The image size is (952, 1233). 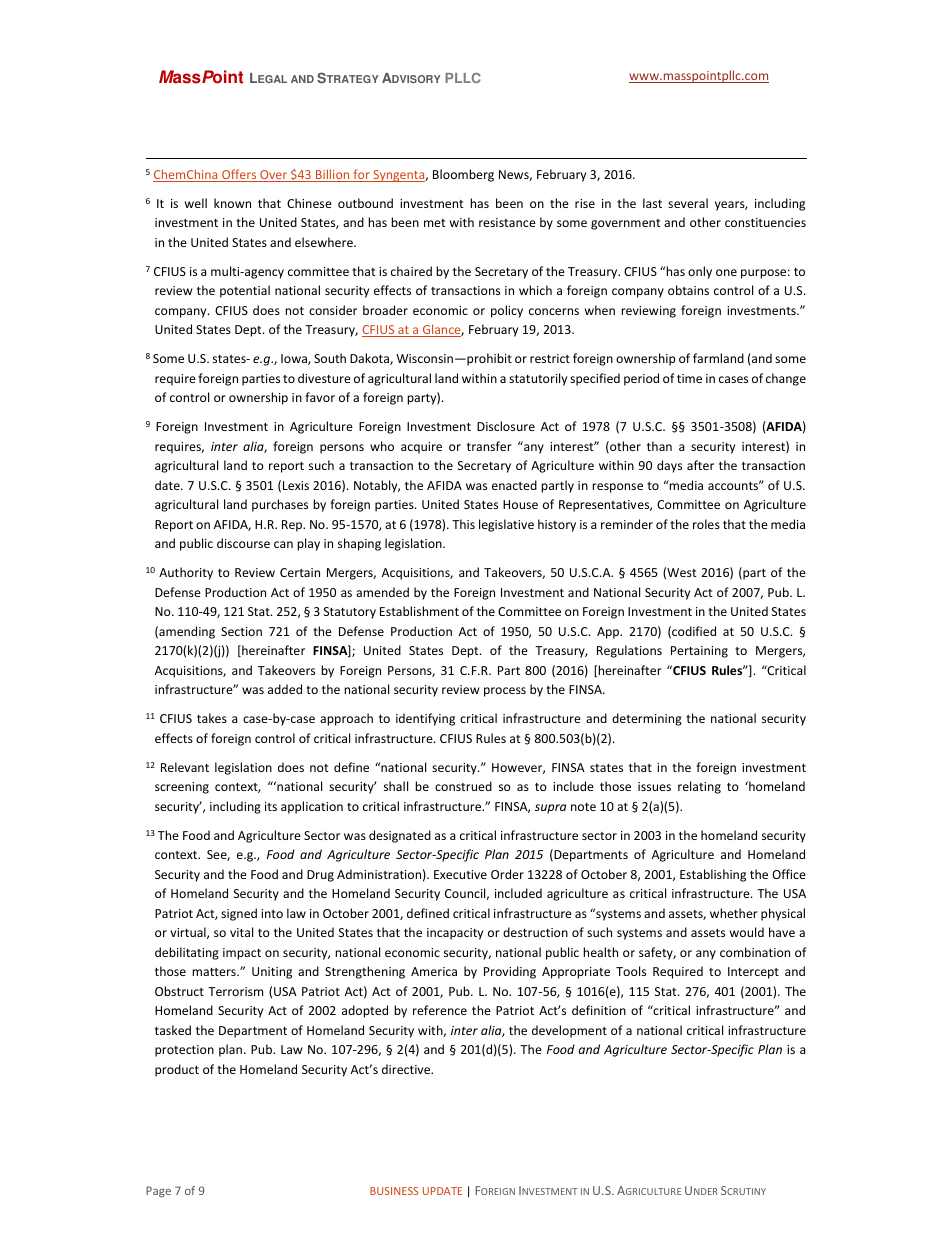 What do you see at coordinates (669, 466) in the screenshot?
I see `days` at bounding box center [669, 466].
